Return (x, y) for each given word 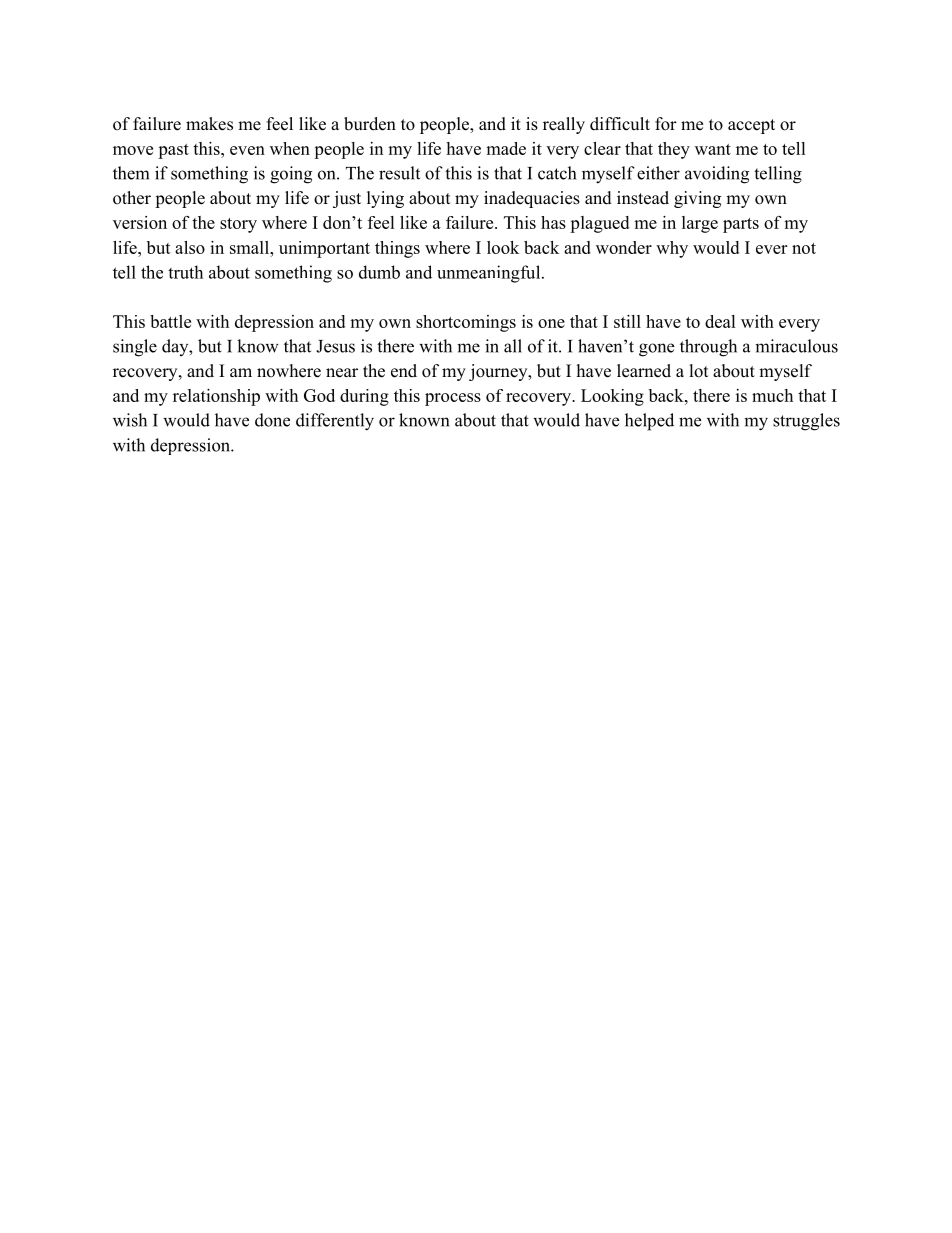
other (132, 198)
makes (209, 124)
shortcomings (466, 323)
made (506, 148)
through (708, 348)
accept (751, 126)
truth (185, 272)
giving (697, 199)
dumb (379, 272)
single (135, 348)
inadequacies (532, 199)
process (453, 399)
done (272, 420)
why (672, 249)
